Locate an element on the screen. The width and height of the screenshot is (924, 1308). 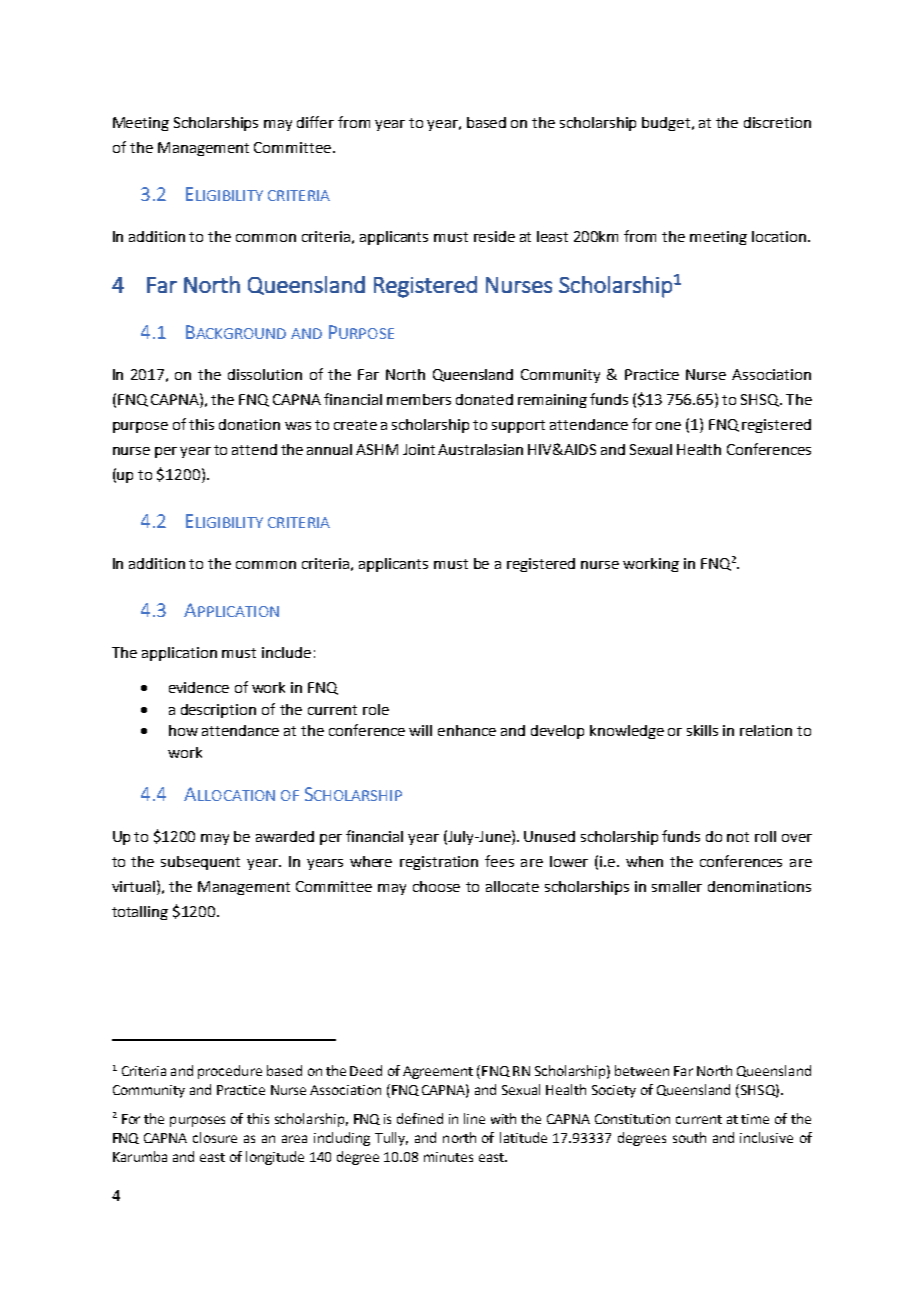
skills is located at coordinates (702, 730).
